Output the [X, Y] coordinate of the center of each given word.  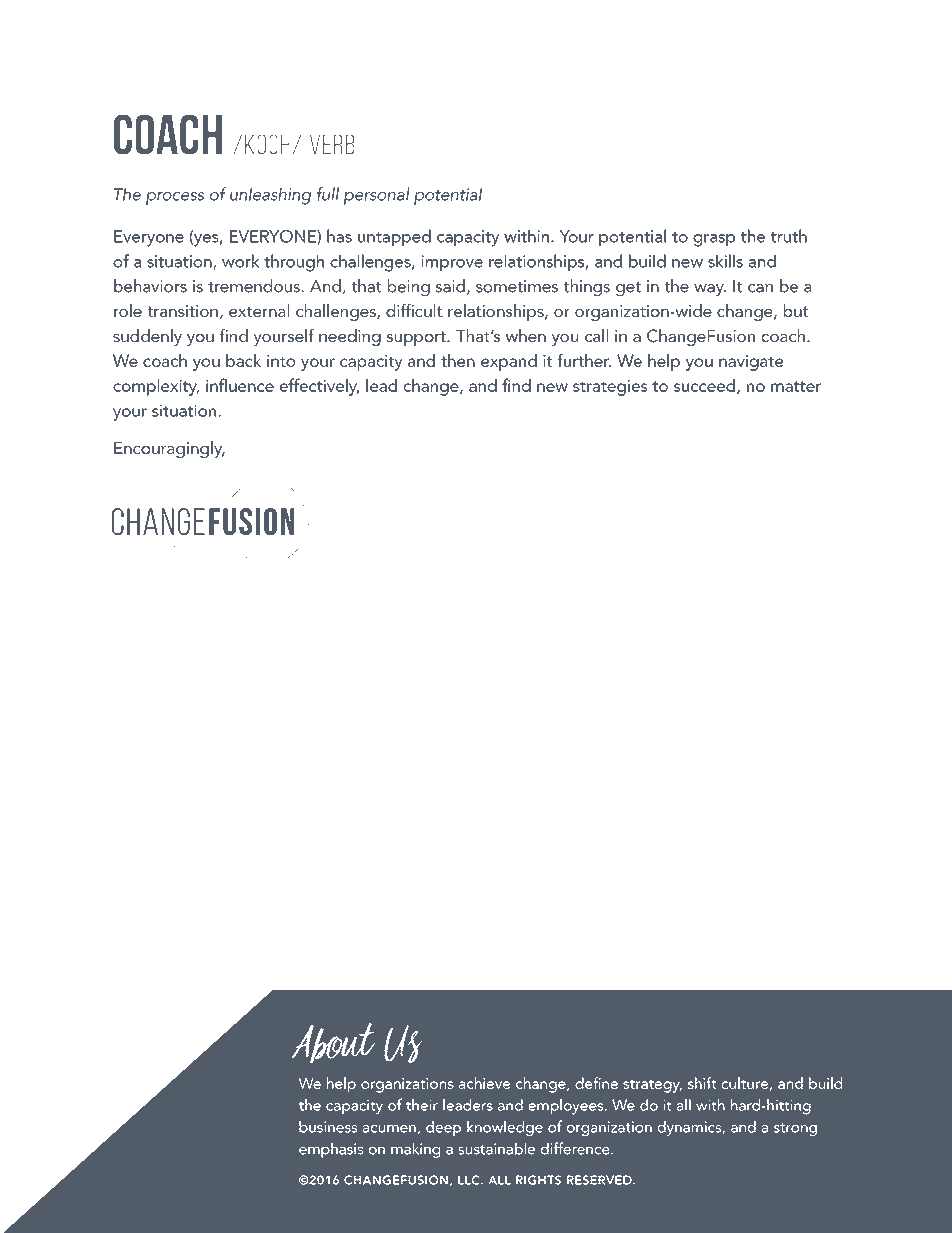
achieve [484, 1083]
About [334, 1043]
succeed [706, 386]
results [197, 547]
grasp [714, 240]
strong [795, 1129]
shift [702, 1083]
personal [376, 196]
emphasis [331, 1150]
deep [443, 1128]
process [175, 198]
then [458, 360]
